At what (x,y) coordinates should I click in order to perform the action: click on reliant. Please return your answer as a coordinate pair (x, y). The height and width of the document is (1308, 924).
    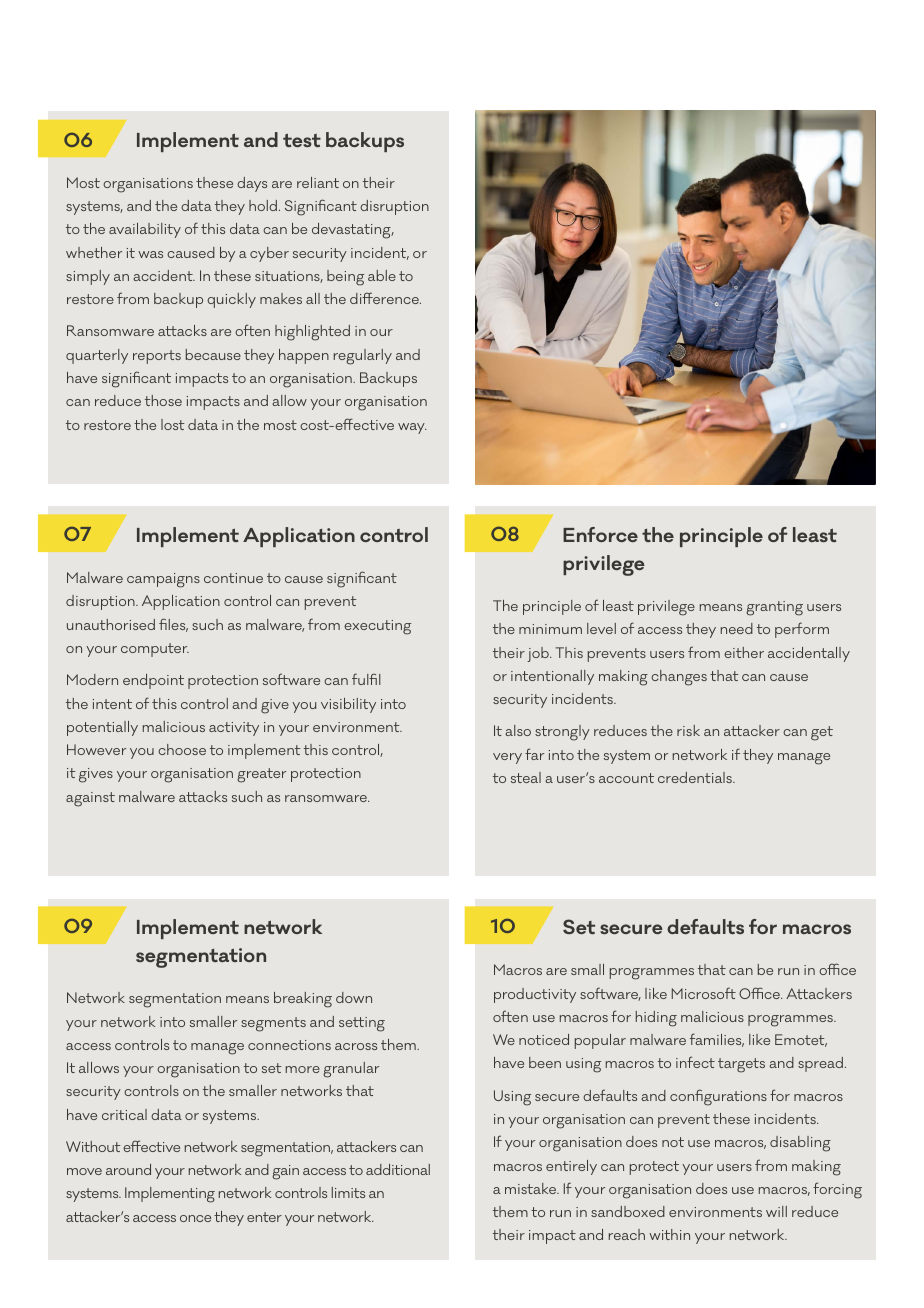
    Looking at the image, I should click on (318, 182).
